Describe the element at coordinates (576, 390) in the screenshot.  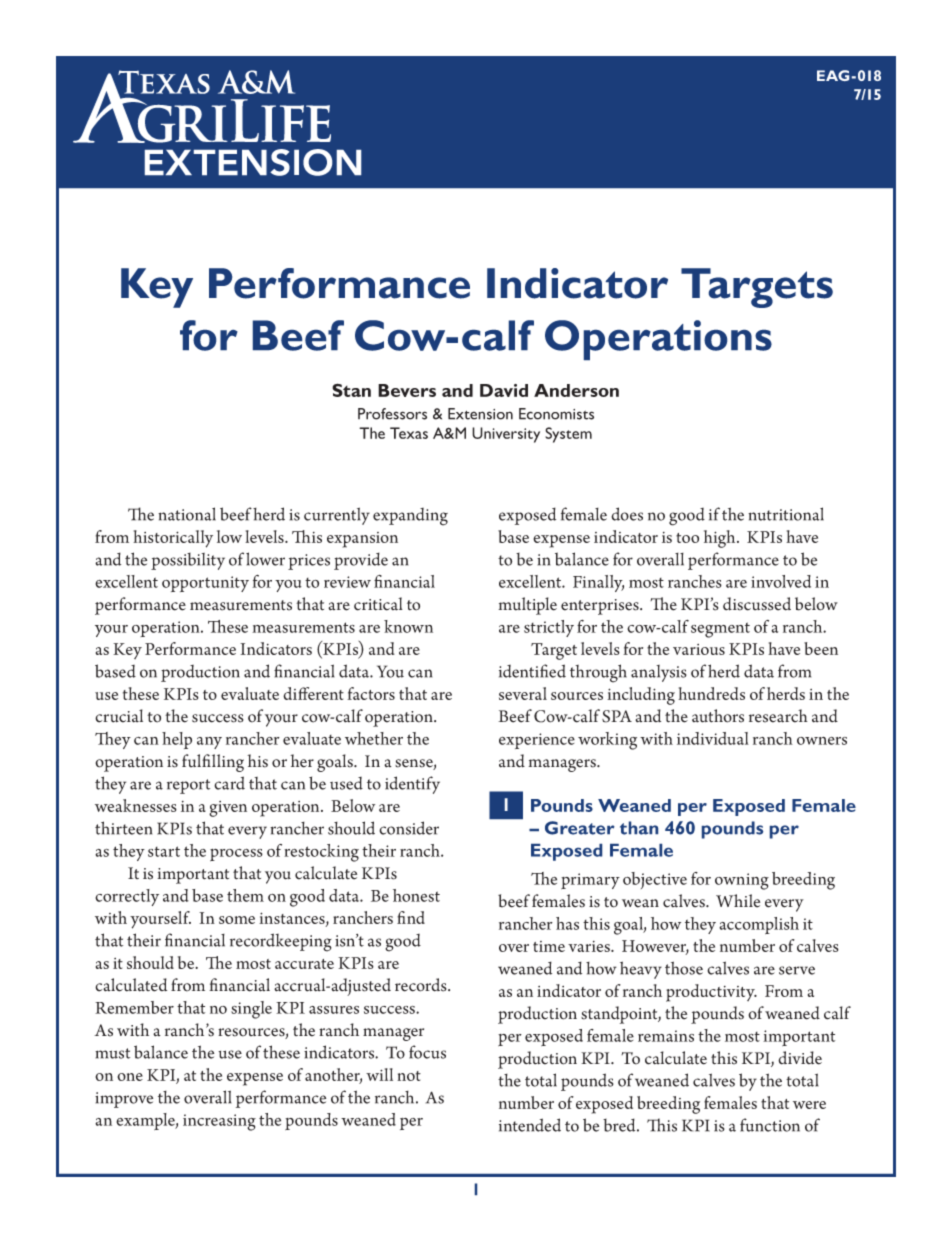
I see `Anderson` at that location.
